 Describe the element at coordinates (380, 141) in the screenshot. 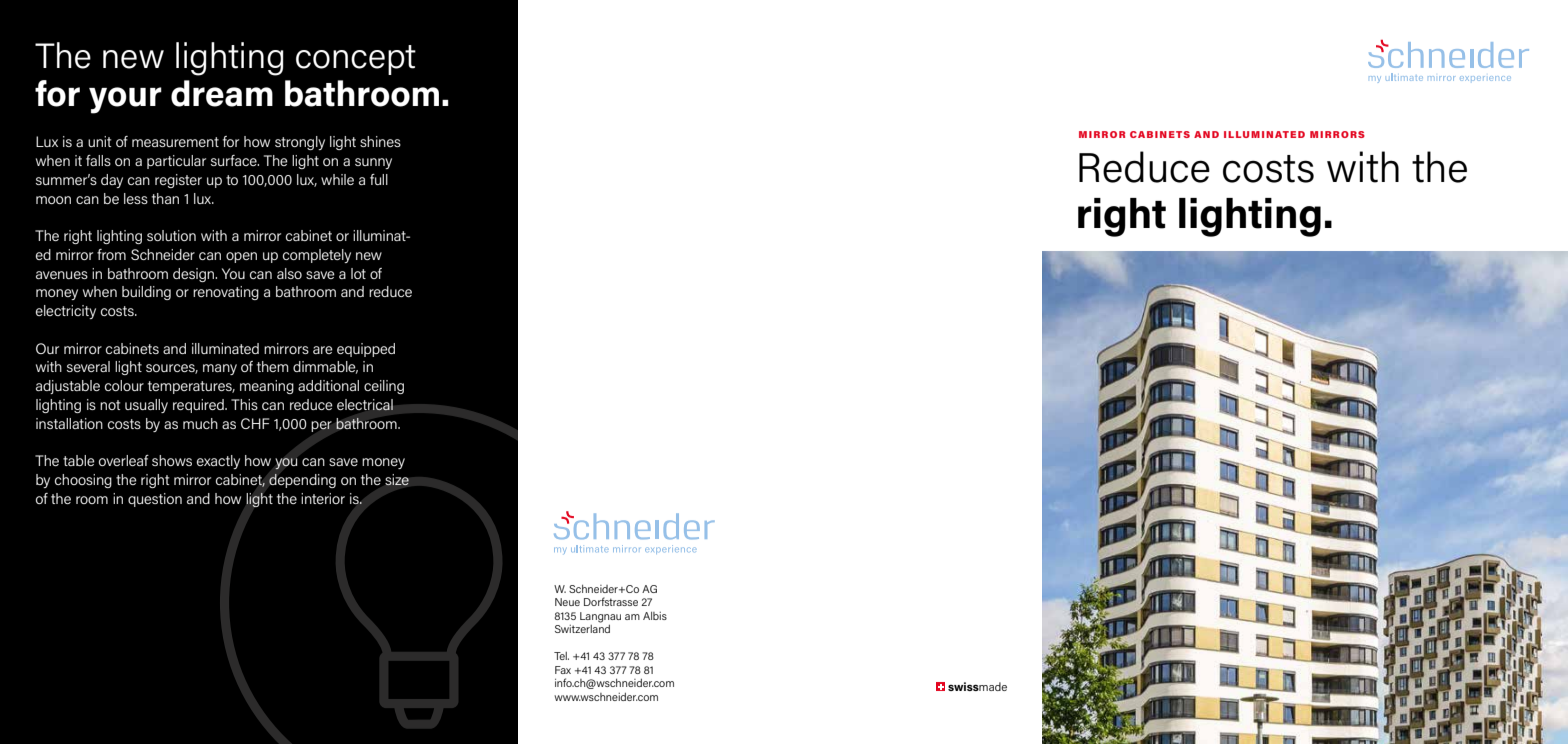

I see `shines` at that location.
